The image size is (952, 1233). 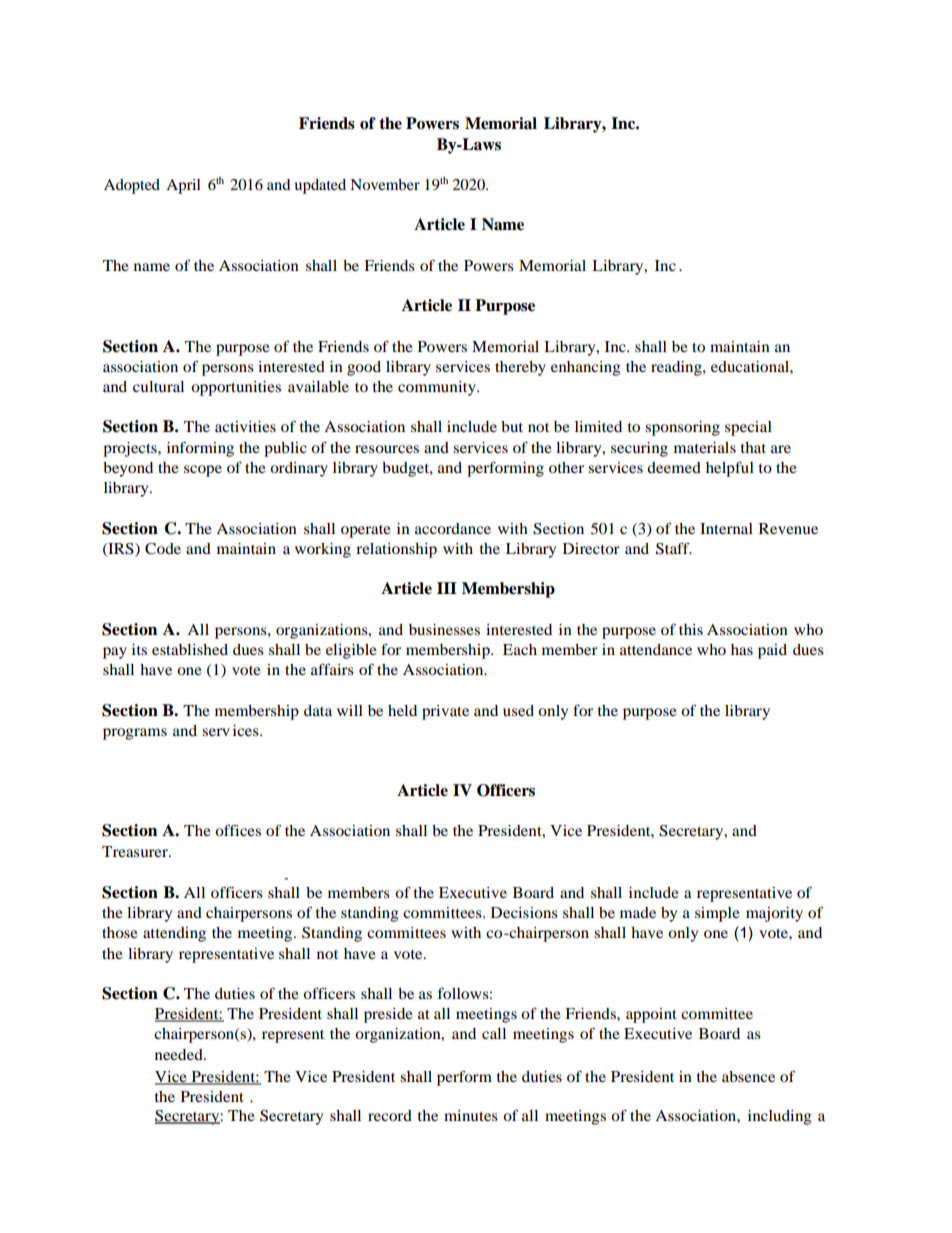 What do you see at coordinates (471, 1115) in the screenshot?
I see `minutes` at bounding box center [471, 1115].
